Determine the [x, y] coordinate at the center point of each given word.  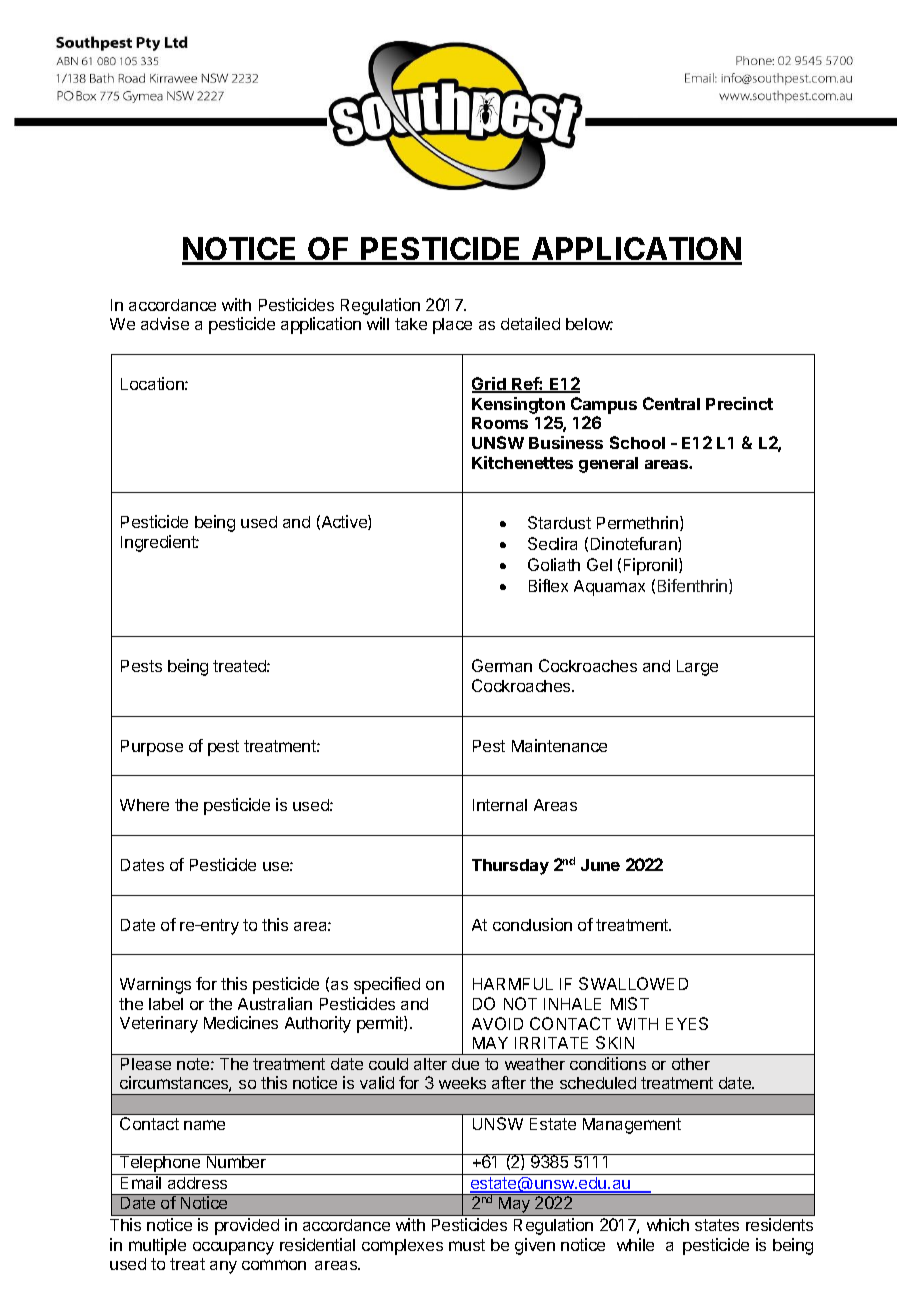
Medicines [241, 1022]
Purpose [152, 748]
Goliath [554, 564]
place [452, 326]
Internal [500, 805]
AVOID [497, 1023]
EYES [687, 1023]
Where [144, 805]
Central [671, 403]
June [600, 865]
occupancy [233, 1248]
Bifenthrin [694, 586]
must [467, 1245]
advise [165, 323]
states [717, 1225]
